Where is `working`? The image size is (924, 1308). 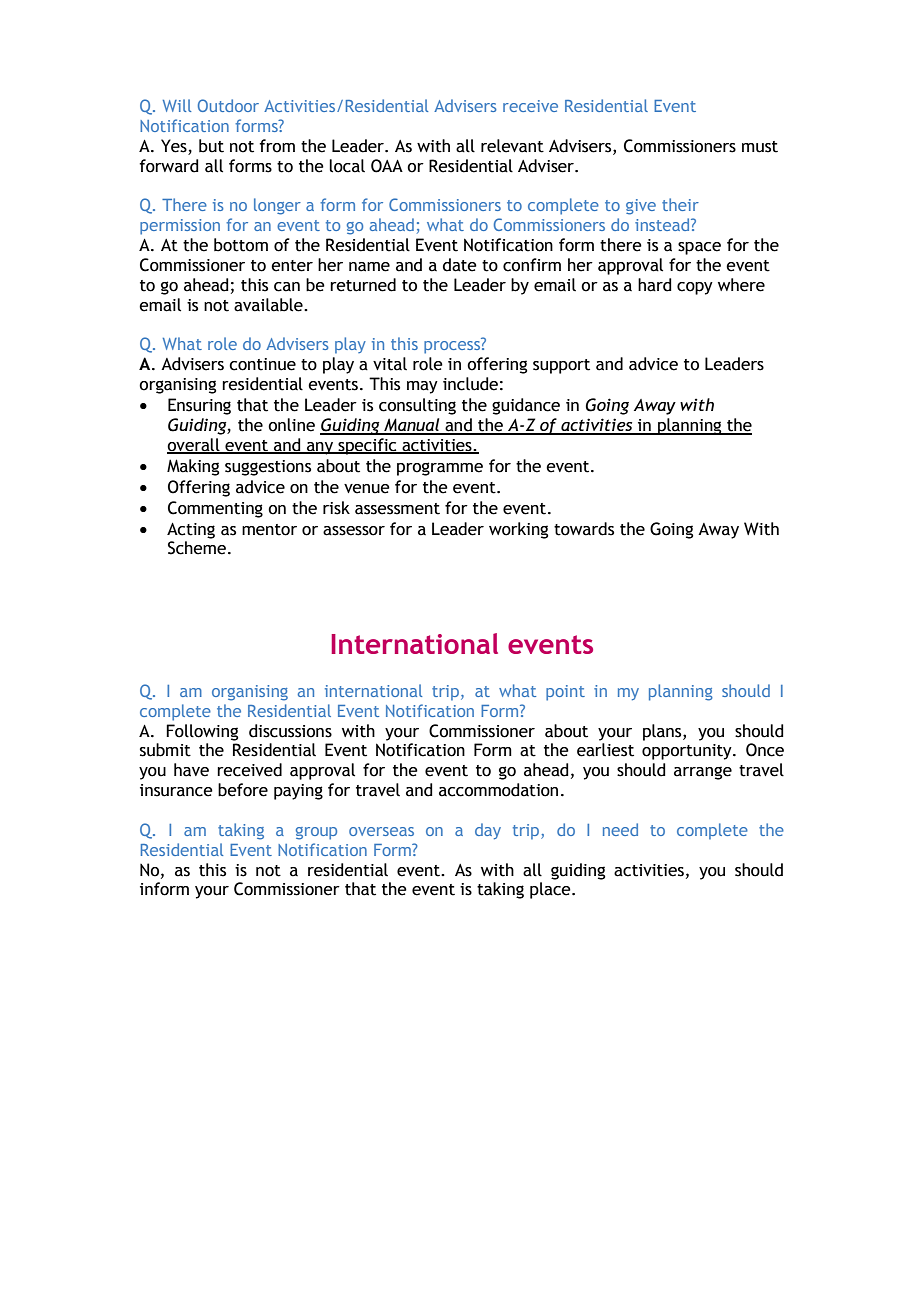 working is located at coordinates (518, 530).
